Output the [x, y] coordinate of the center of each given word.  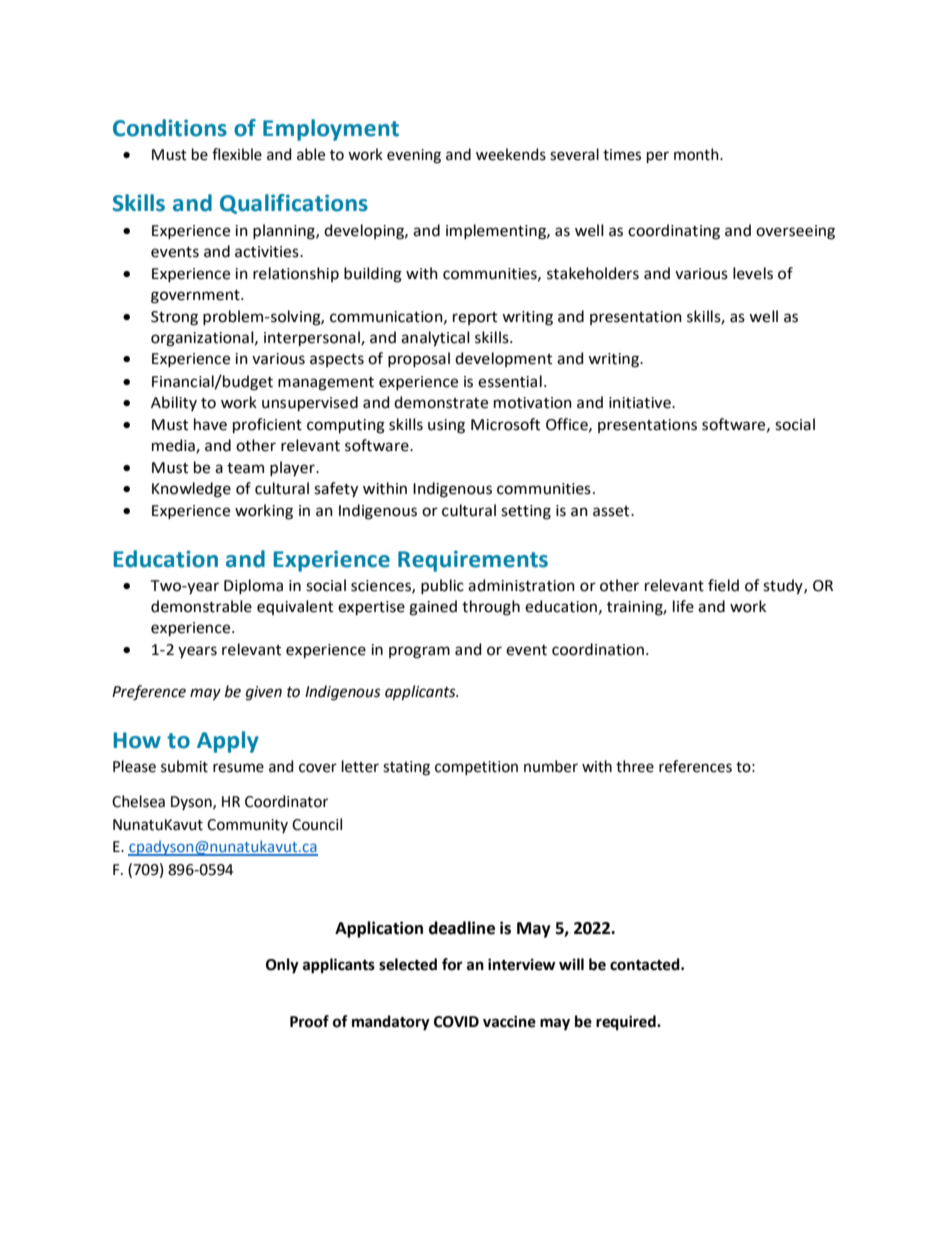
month [697, 154]
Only [282, 966]
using [446, 426]
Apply [228, 742]
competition [476, 768]
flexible [237, 154]
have [210, 424]
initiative [641, 403]
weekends [511, 154]
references [695, 766]
